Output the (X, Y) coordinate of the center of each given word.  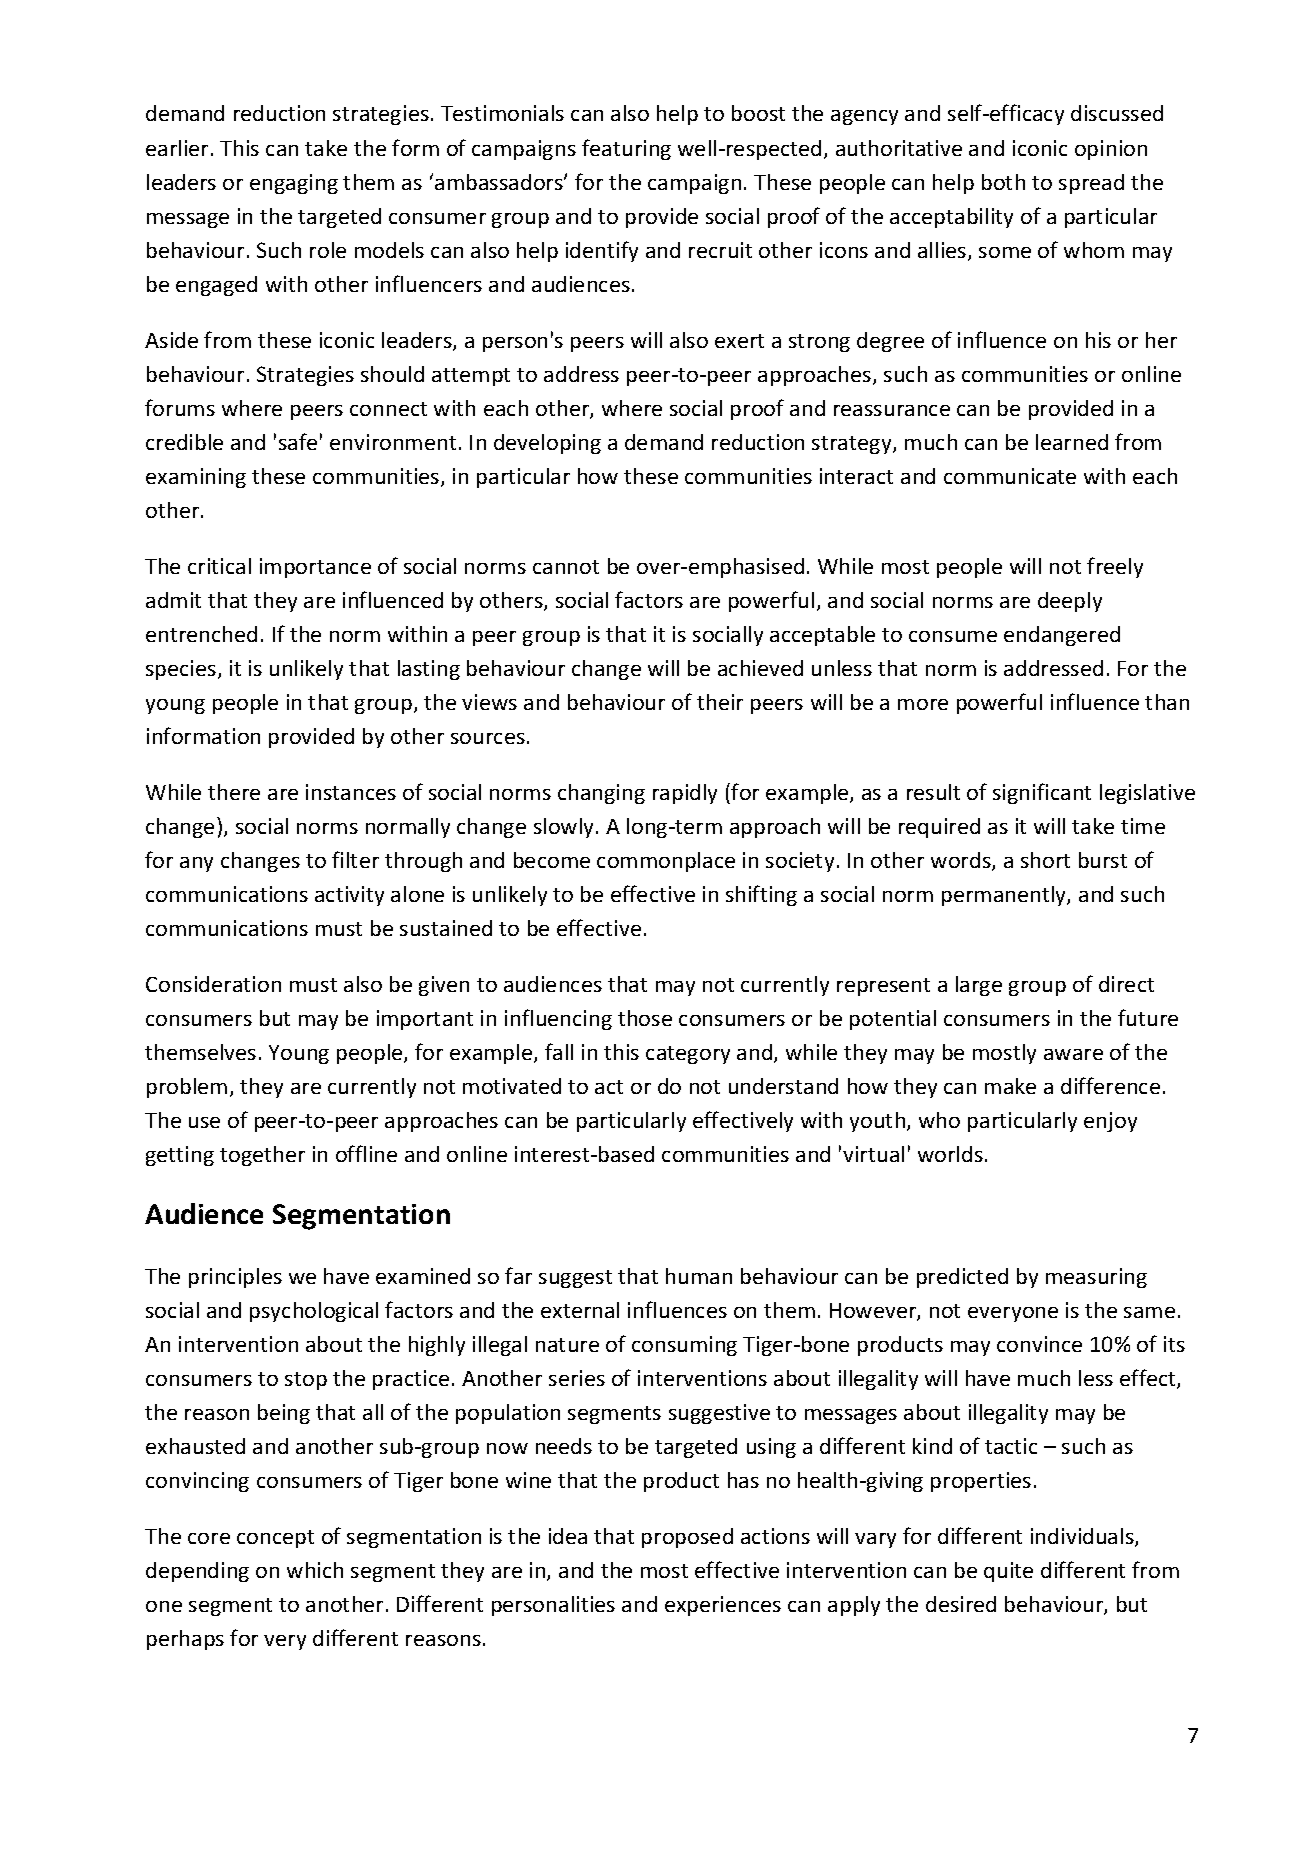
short (1045, 860)
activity (349, 896)
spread (1091, 184)
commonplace (666, 862)
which (315, 1570)
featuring (626, 149)
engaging (294, 184)
